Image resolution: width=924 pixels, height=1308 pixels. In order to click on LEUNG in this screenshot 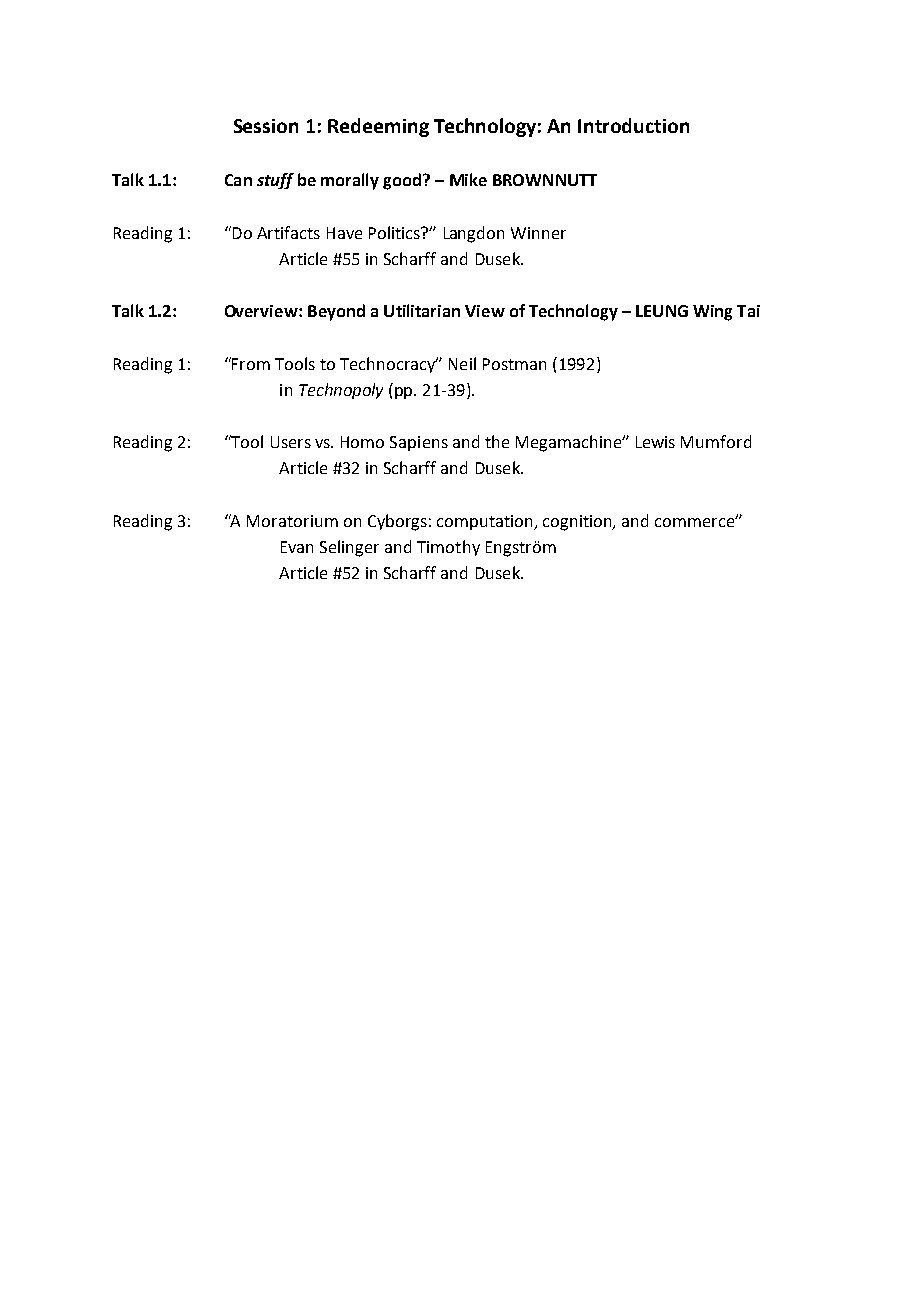, I will do `click(662, 311)`.
